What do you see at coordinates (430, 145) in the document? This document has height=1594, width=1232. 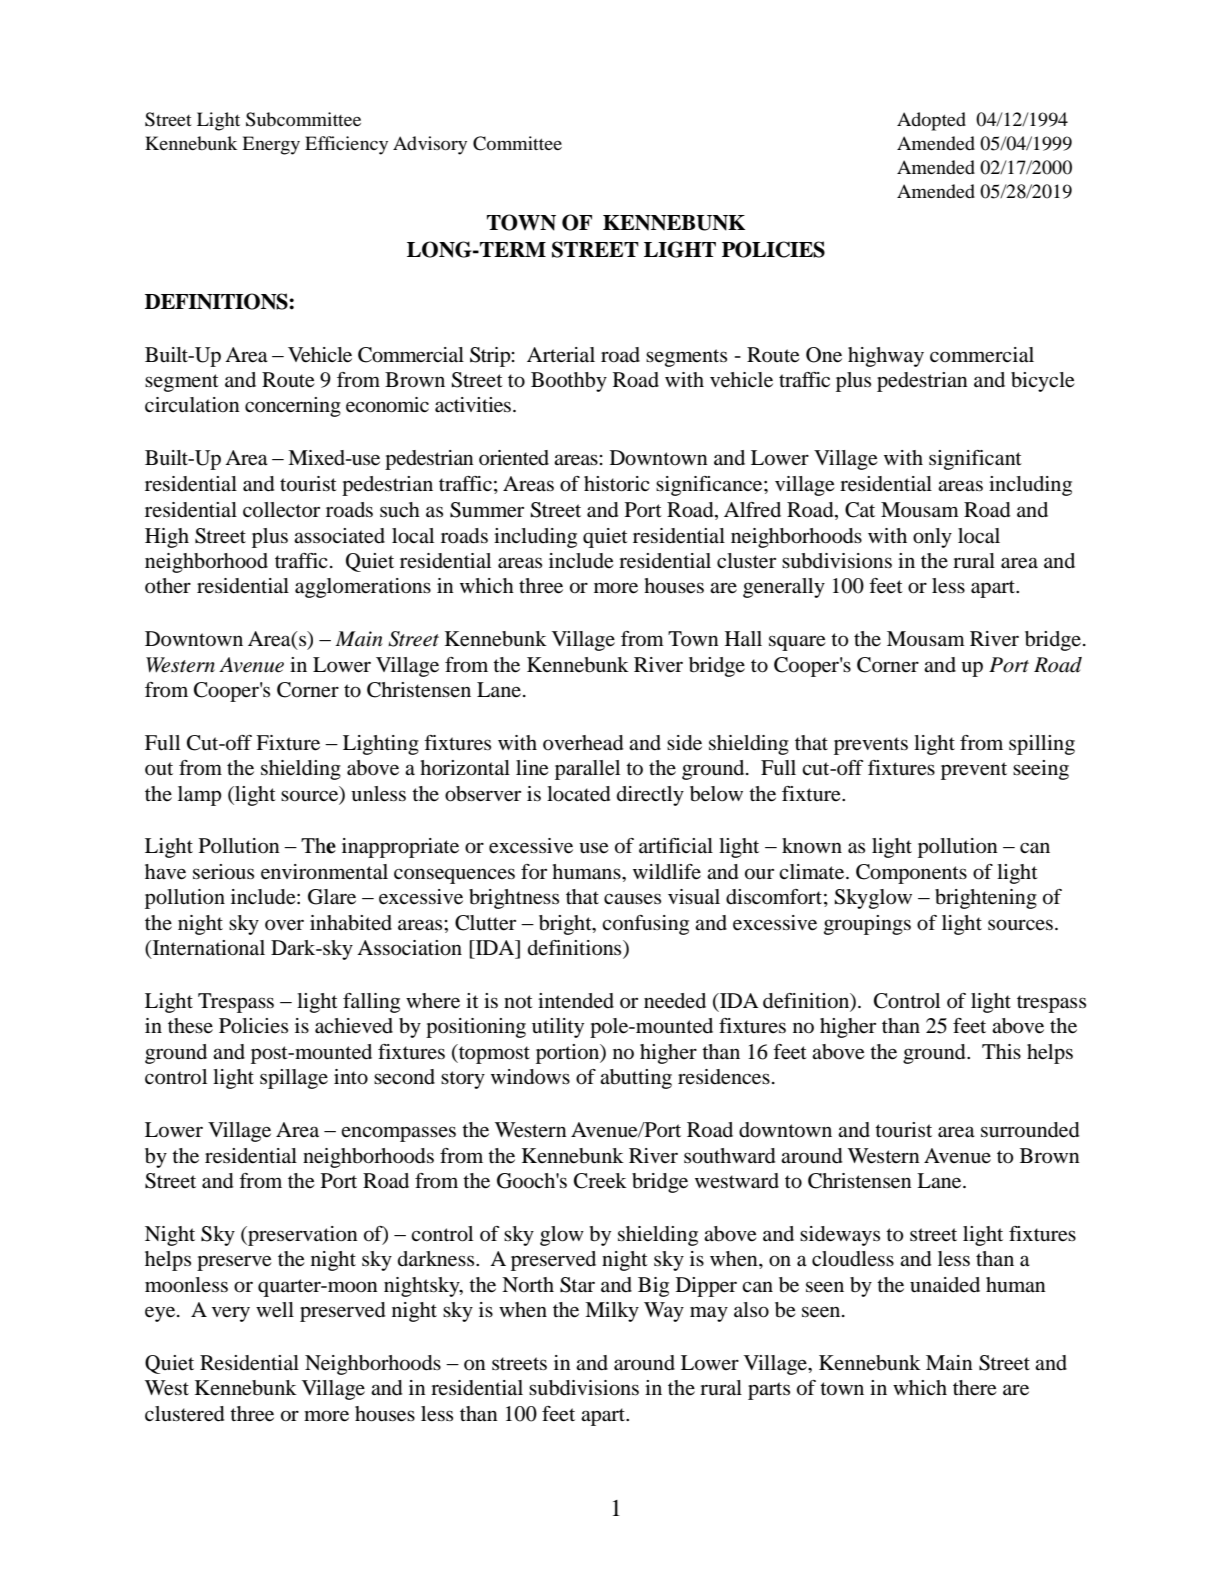 I see `Advisory` at bounding box center [430, 145].
